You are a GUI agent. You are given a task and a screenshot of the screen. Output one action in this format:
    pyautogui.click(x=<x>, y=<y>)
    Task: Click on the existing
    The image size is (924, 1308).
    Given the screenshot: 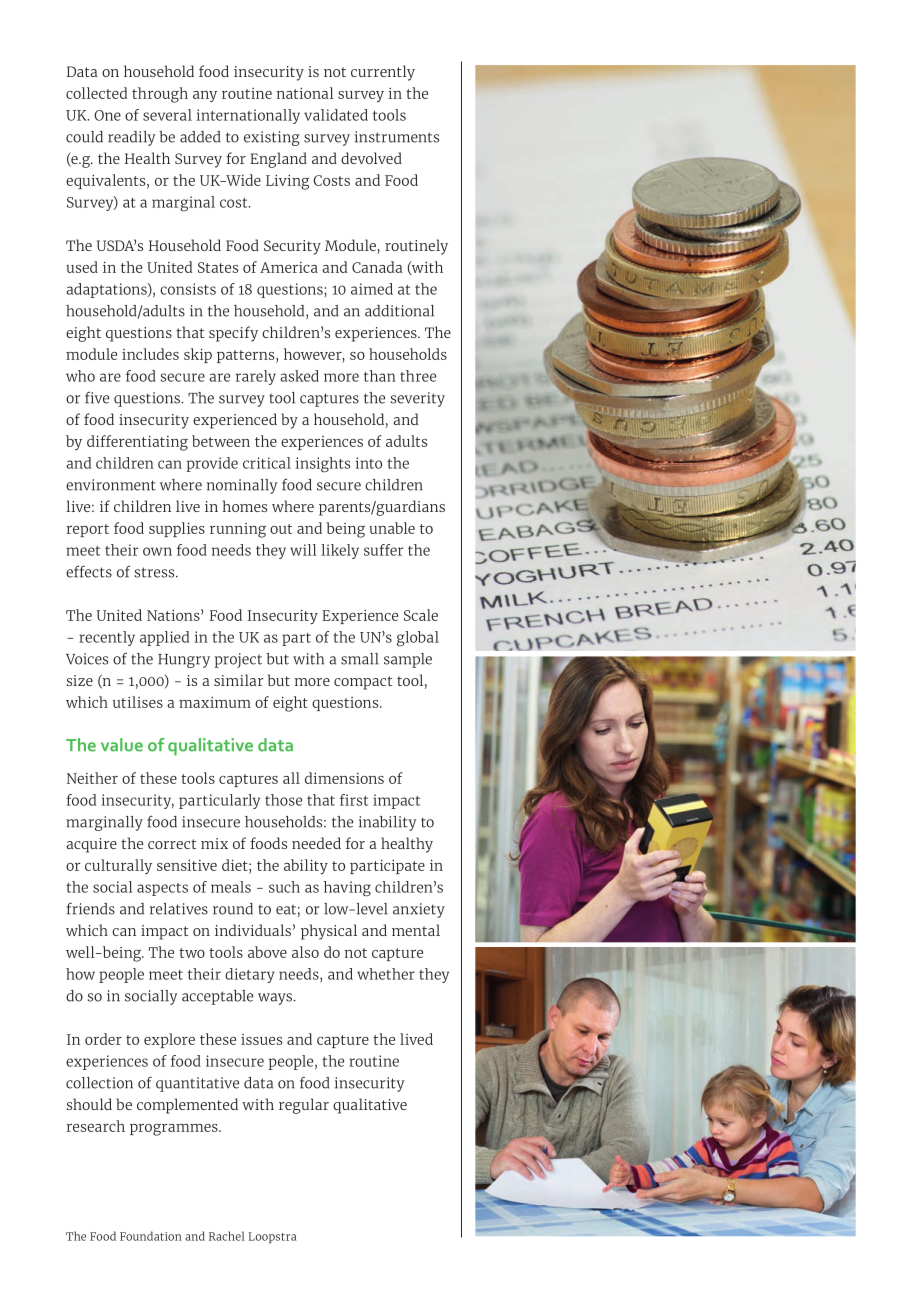 What is the action you would take?
    pyautogui.click(x=272, y=138)
